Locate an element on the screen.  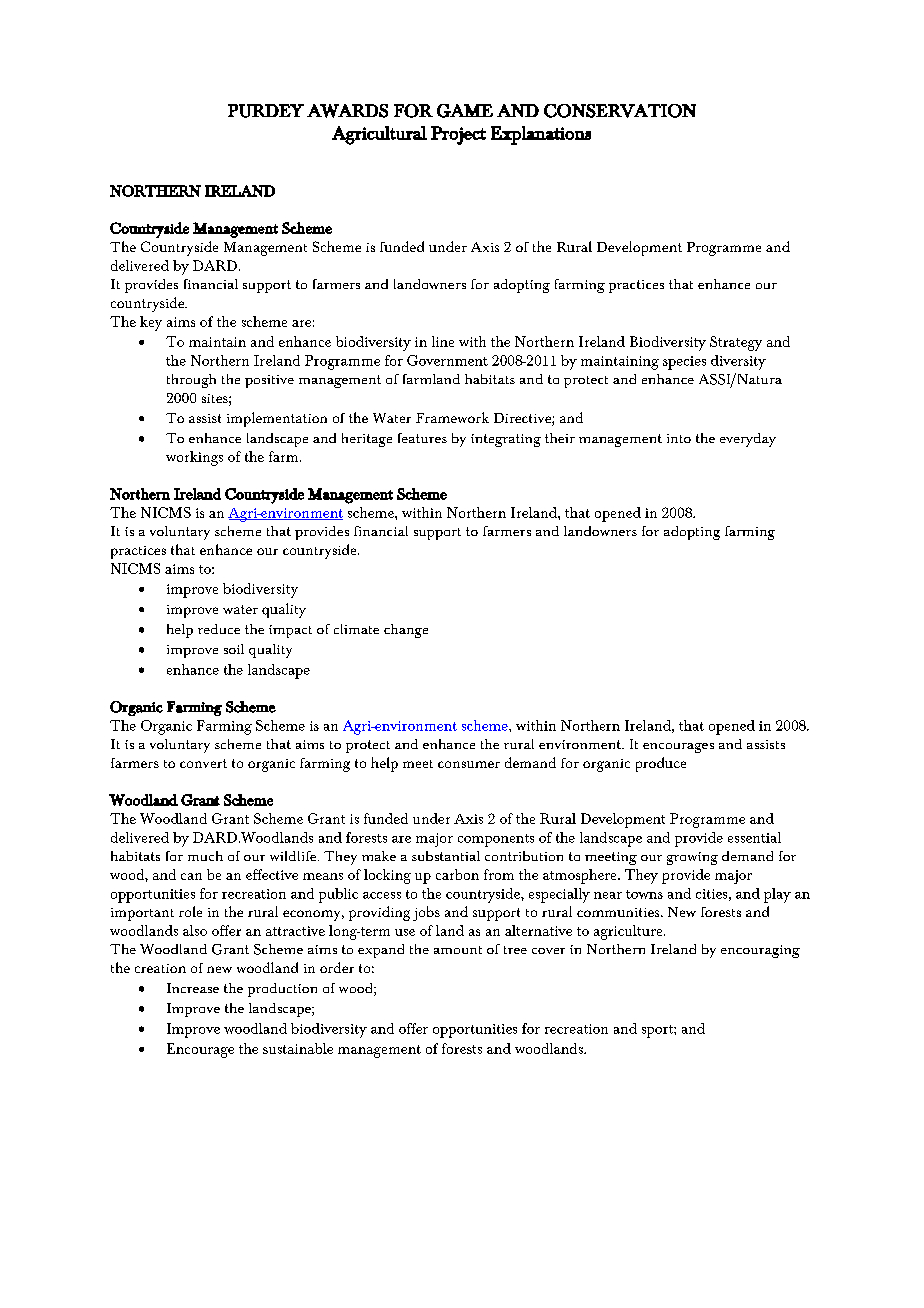
Framework is located at coordinates (452, 417).
